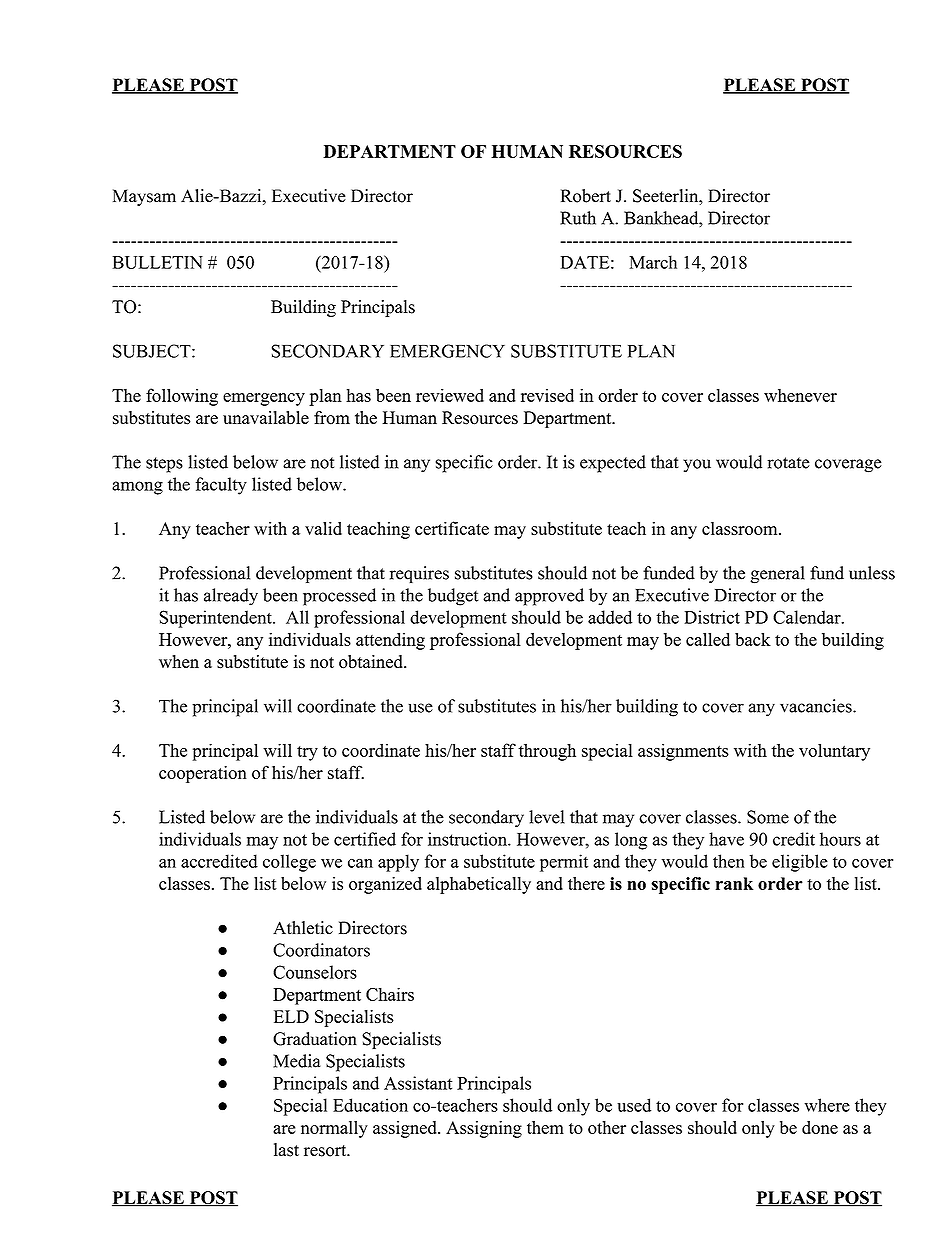 The height and width of the screenshot is (1233, 952). What do you see at coordinates (820, 1127) in the screenshot?
I see `done` at bounding box center [820, 1127].
